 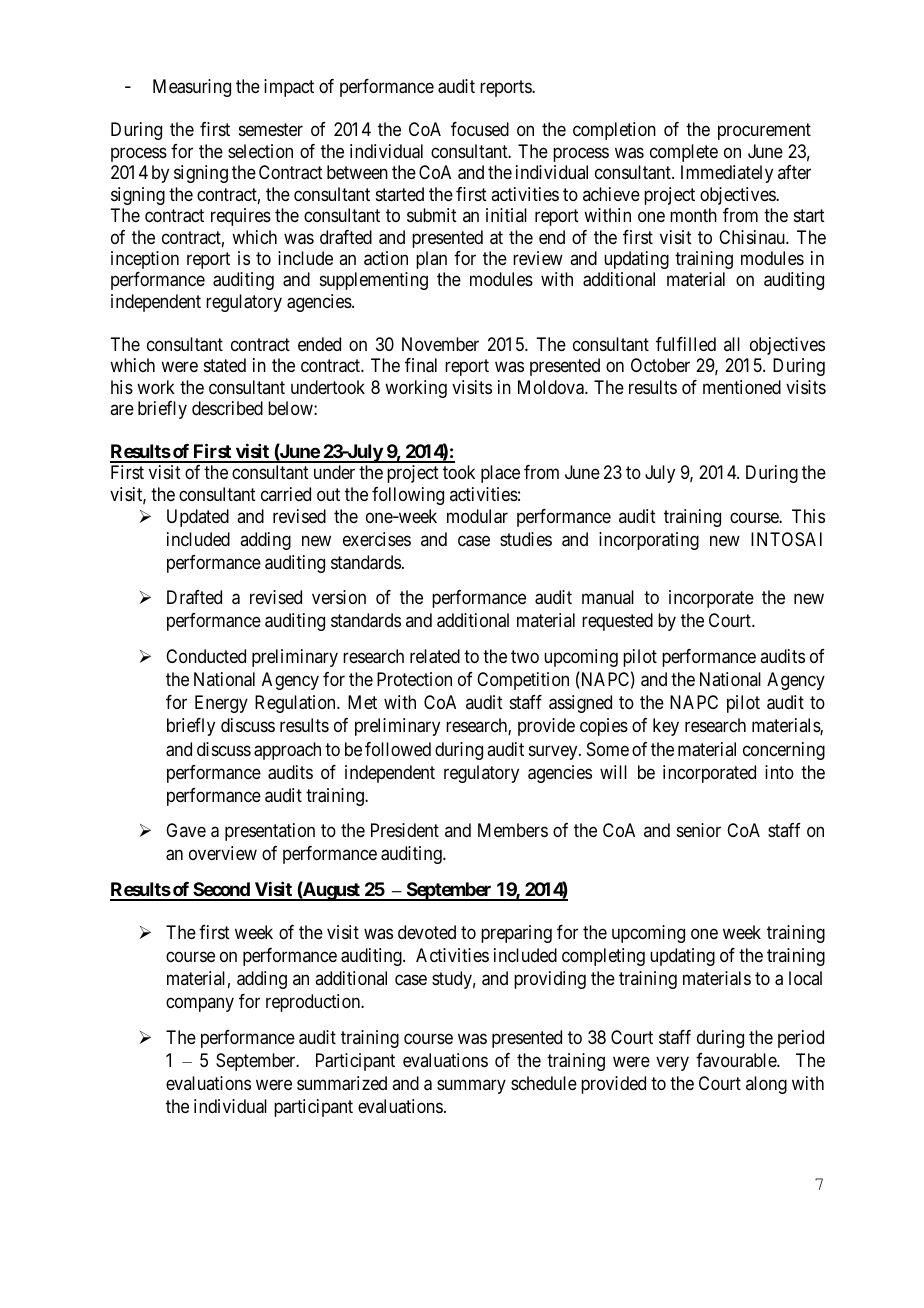 I want to click on incorporating, so click(x=649, y=541).
